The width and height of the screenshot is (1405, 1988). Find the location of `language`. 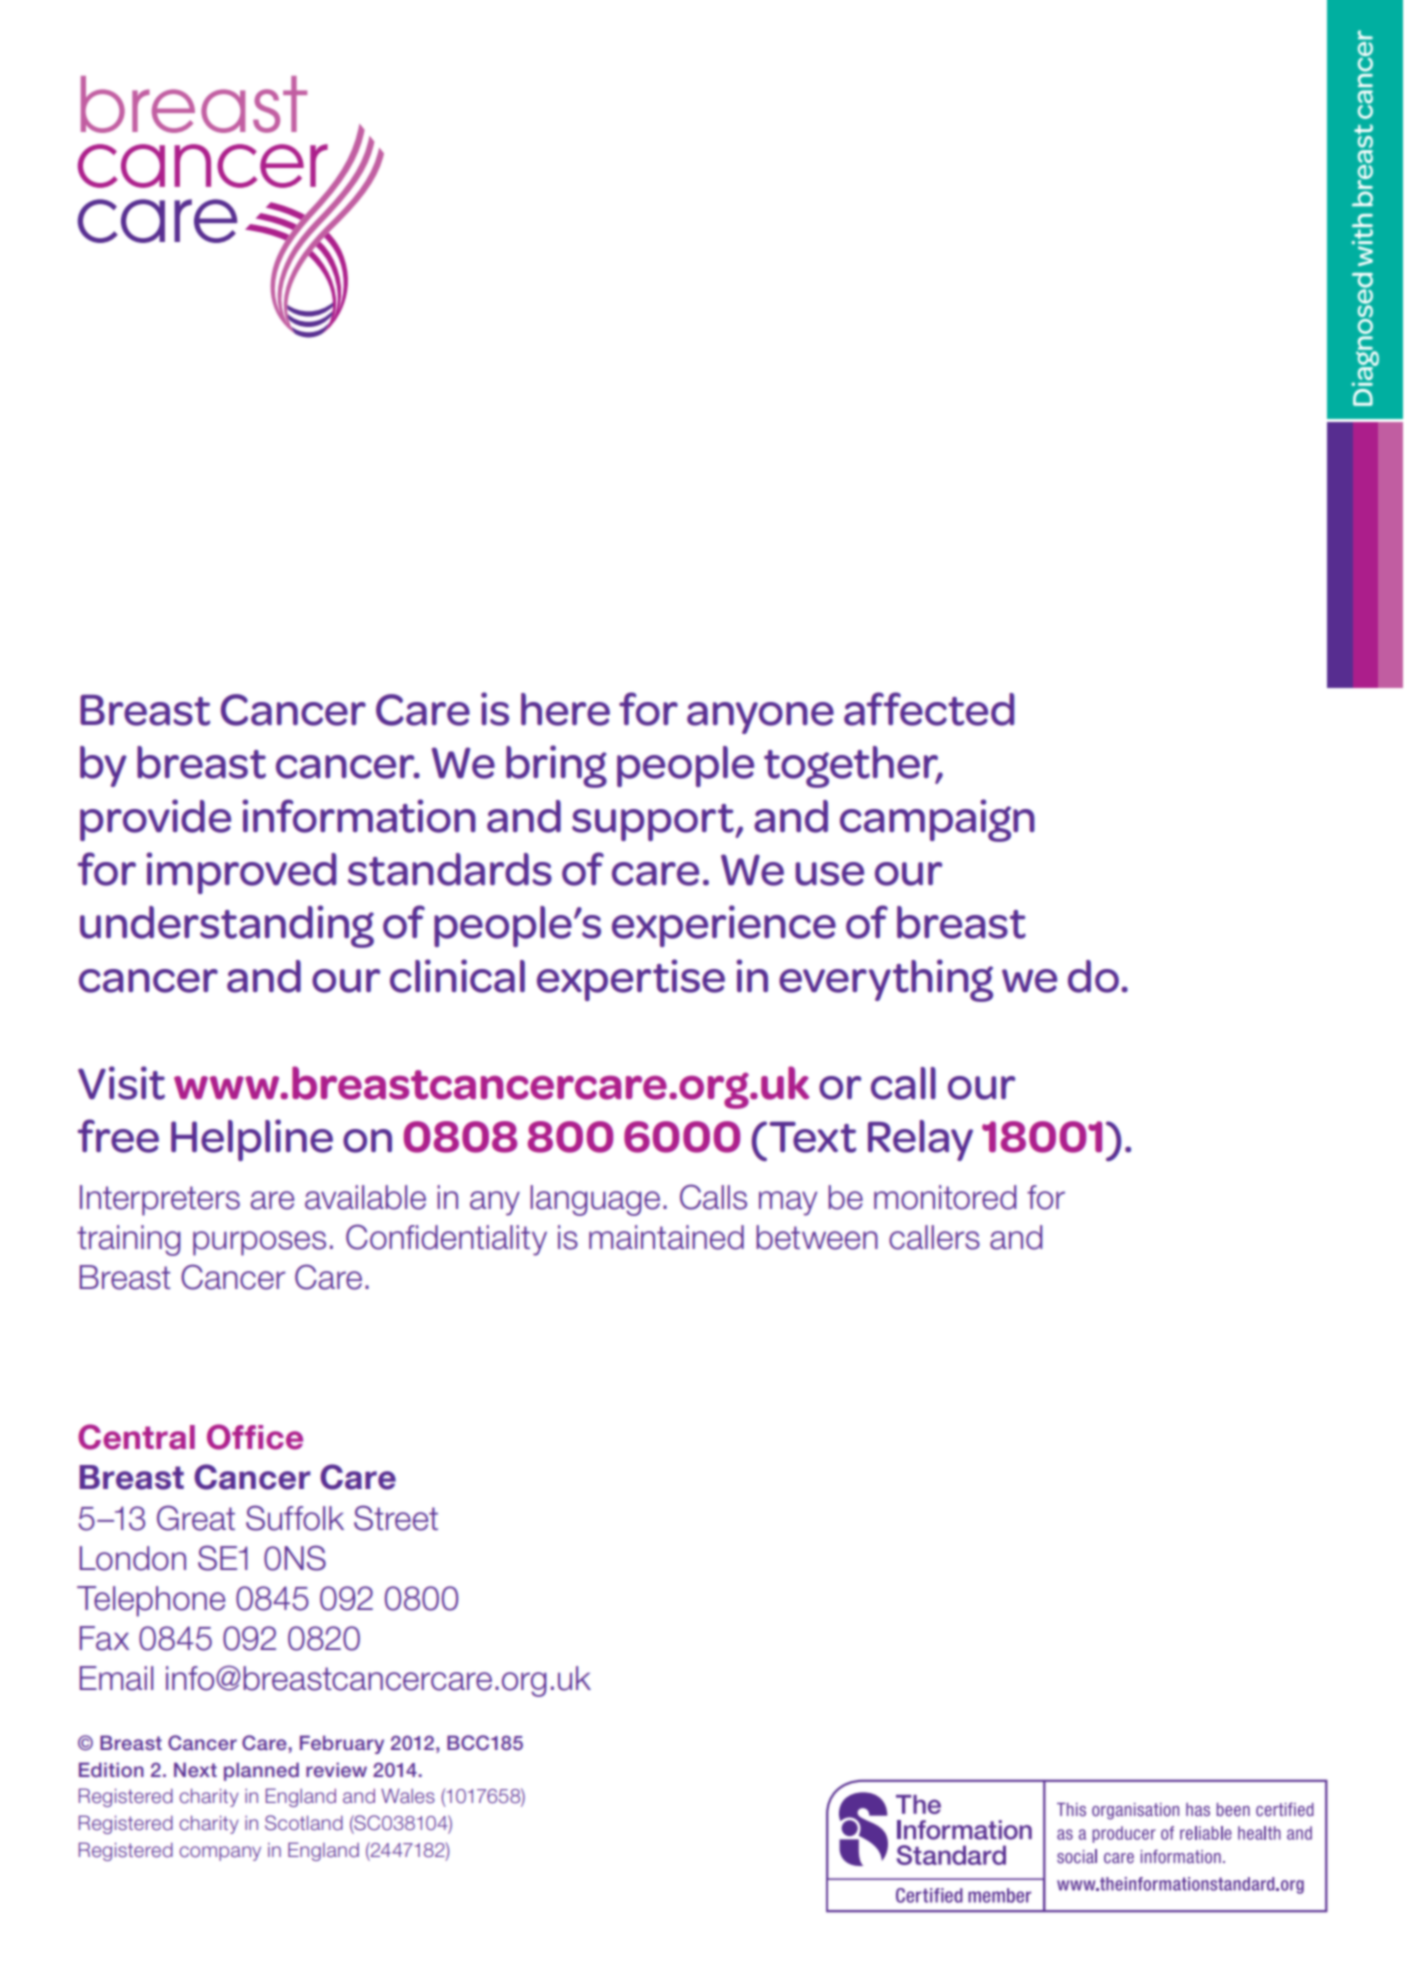

language is located at coordinates (595, 1200).
